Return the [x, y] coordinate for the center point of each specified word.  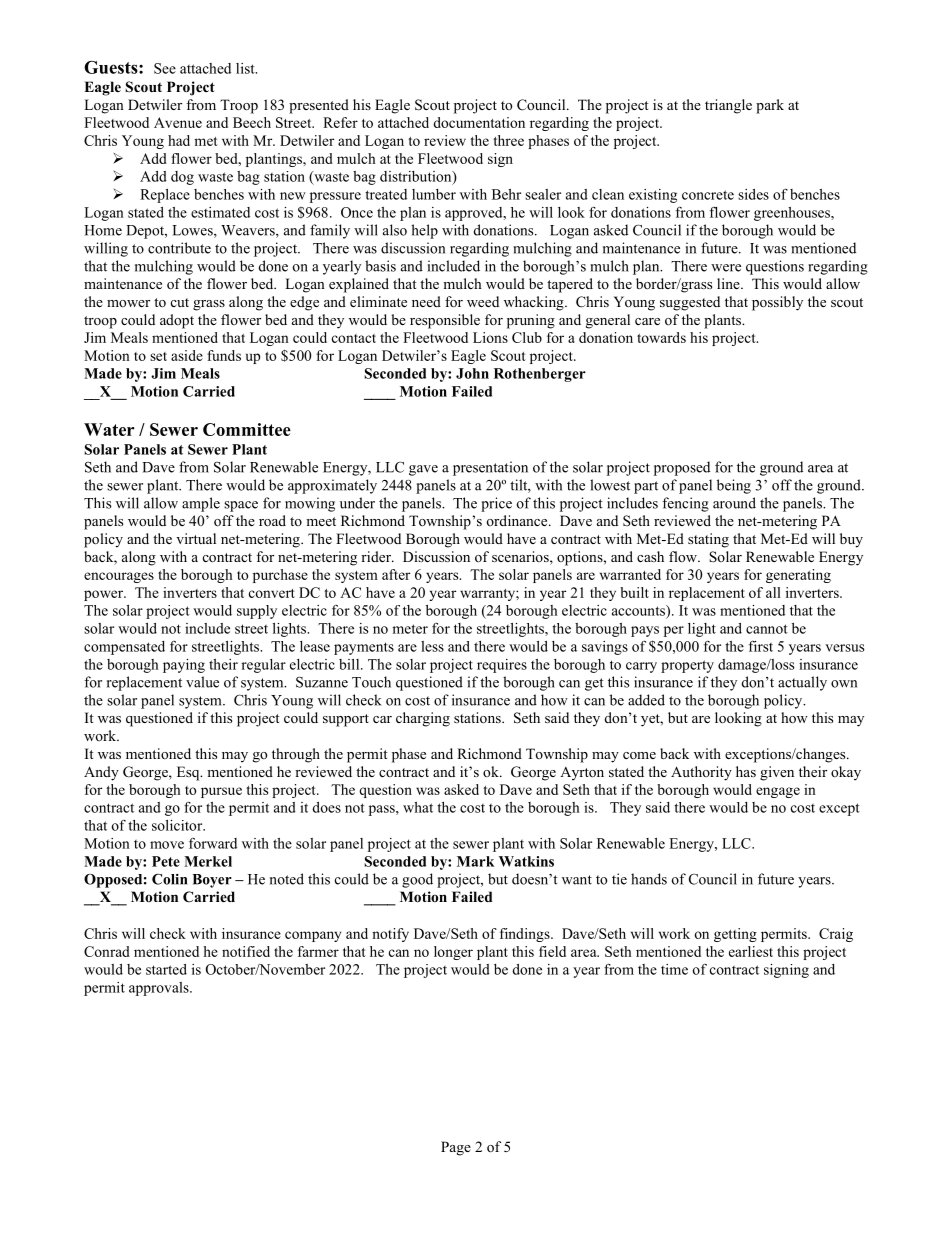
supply [257, 612]
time [674, 969]
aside [187, 355]
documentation [479, 122]
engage [778, 792]
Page [456, 1148]
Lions [490, 337]
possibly [777, 303]
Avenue [178, 122]
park [770, 106]
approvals [160, 989]
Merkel [208, 861]
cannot [767, 629]
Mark [476, 861]
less [432, 646]
